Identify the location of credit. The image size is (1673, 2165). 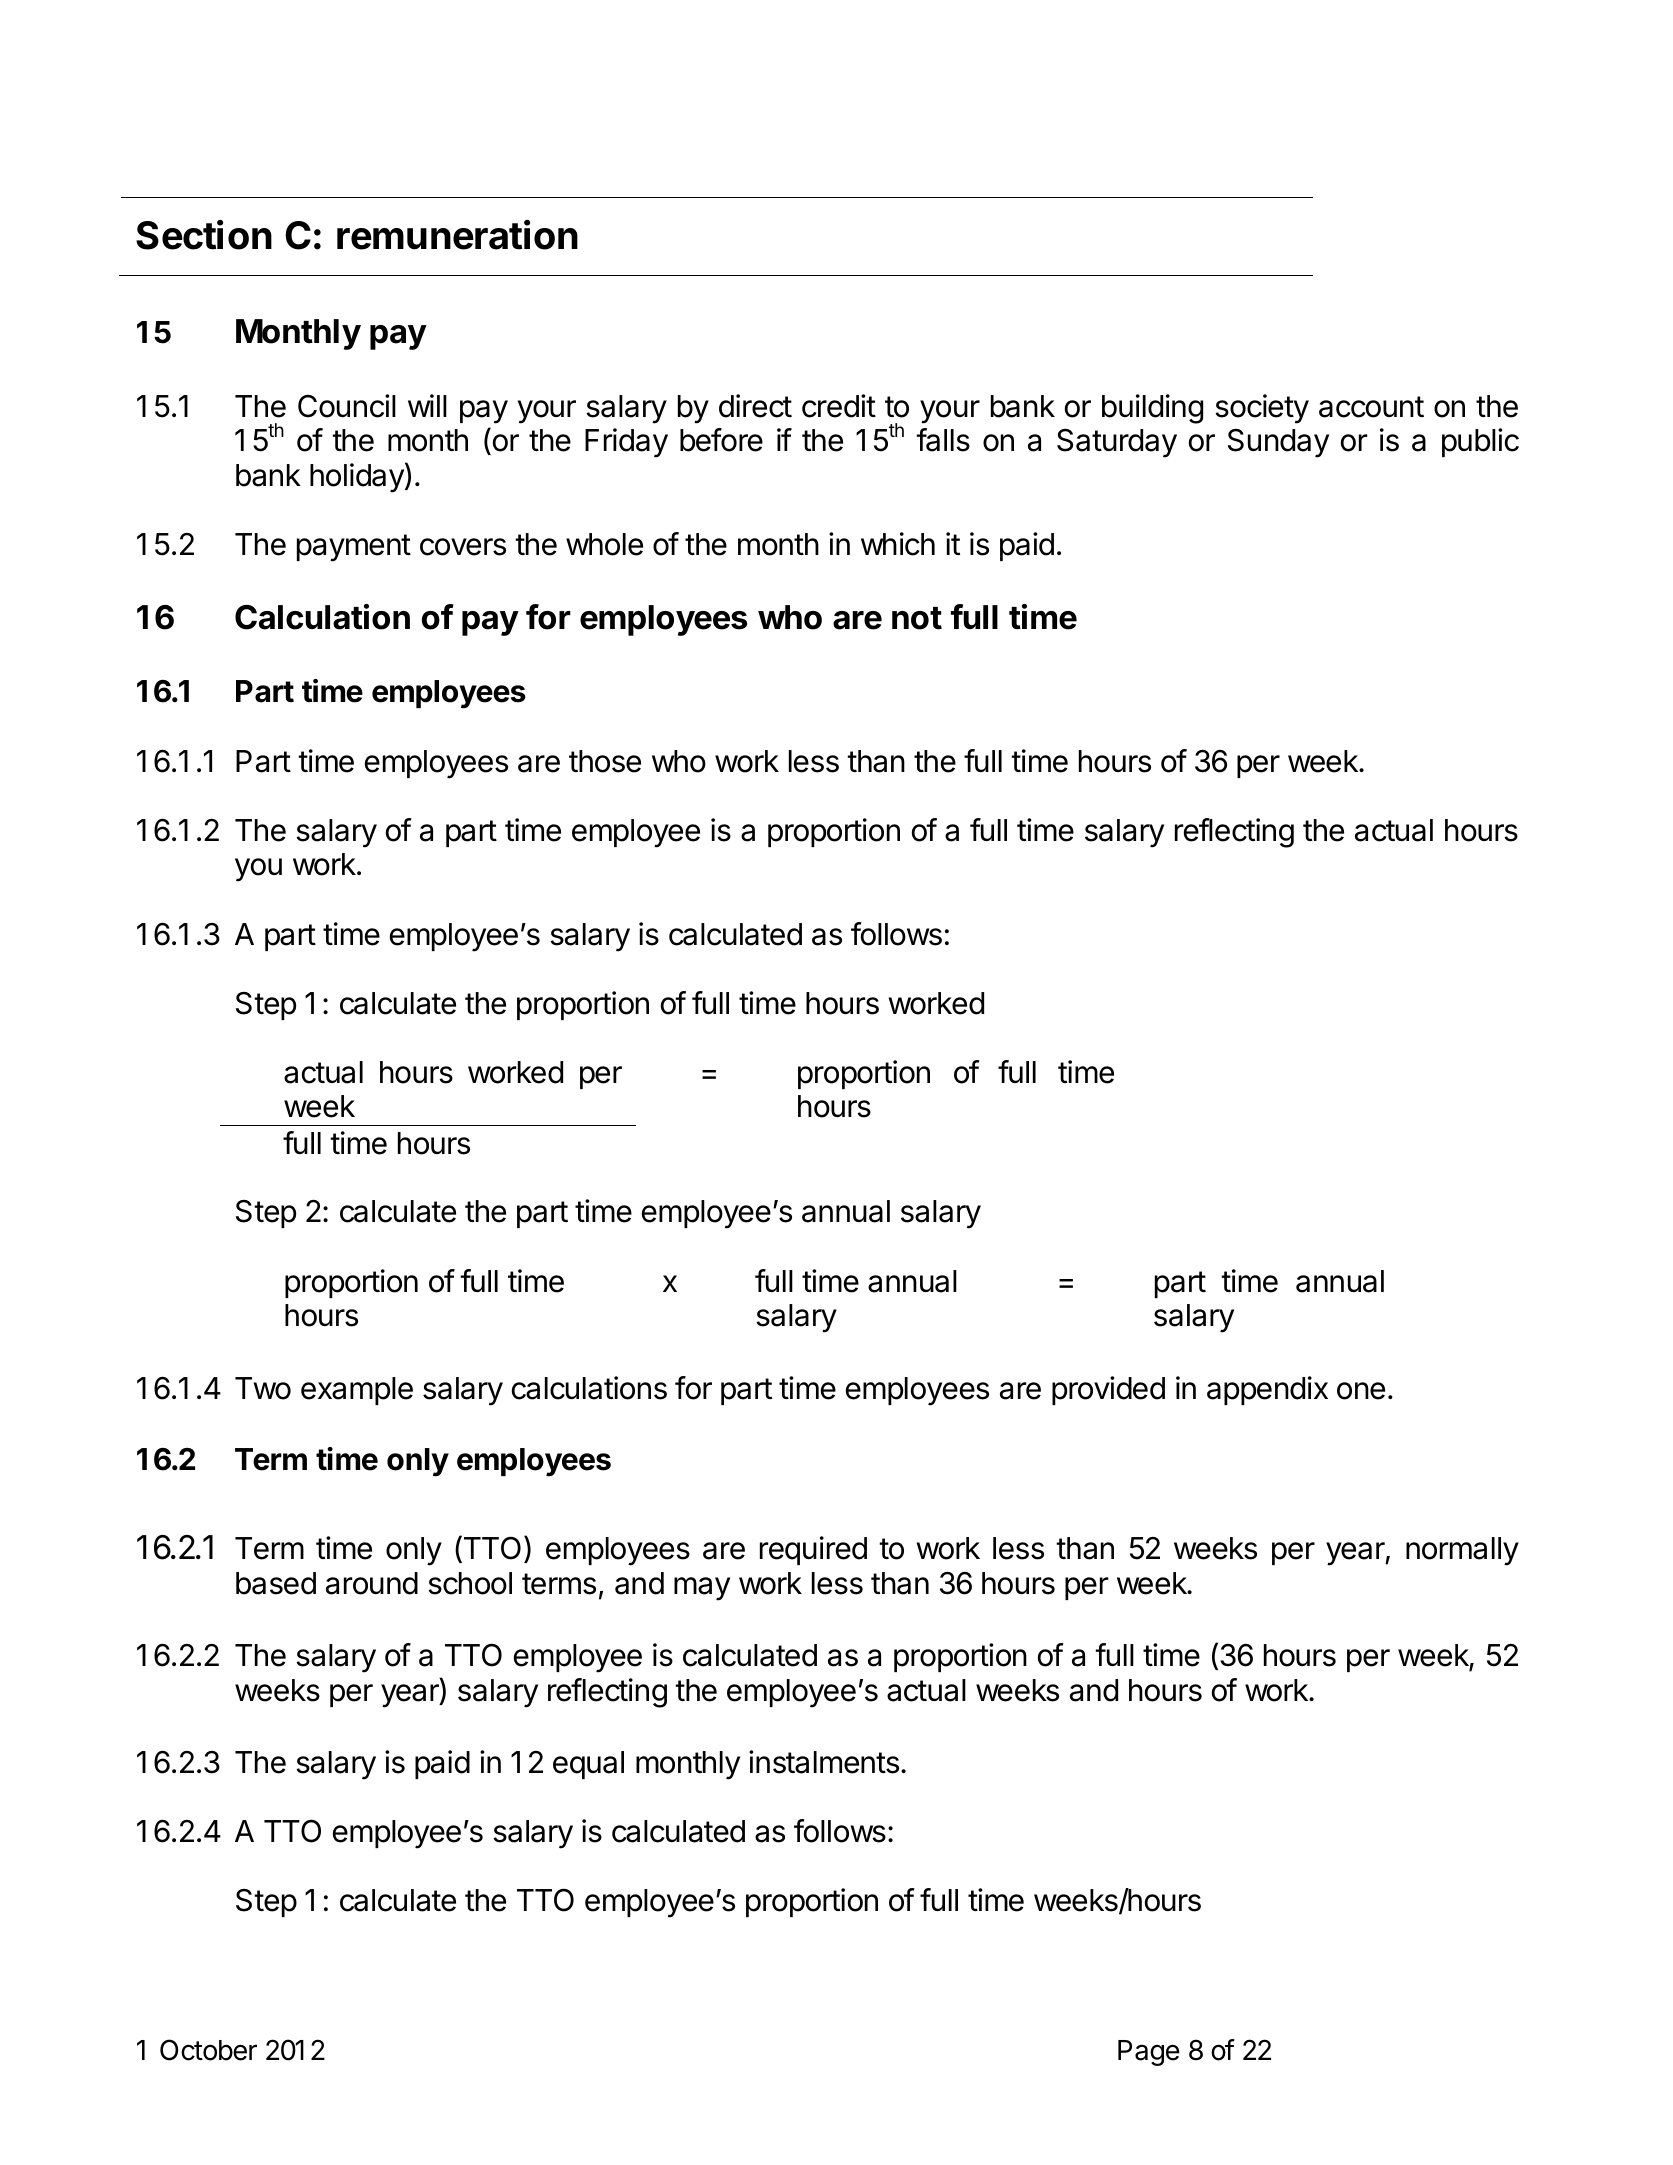
(839, 406).
